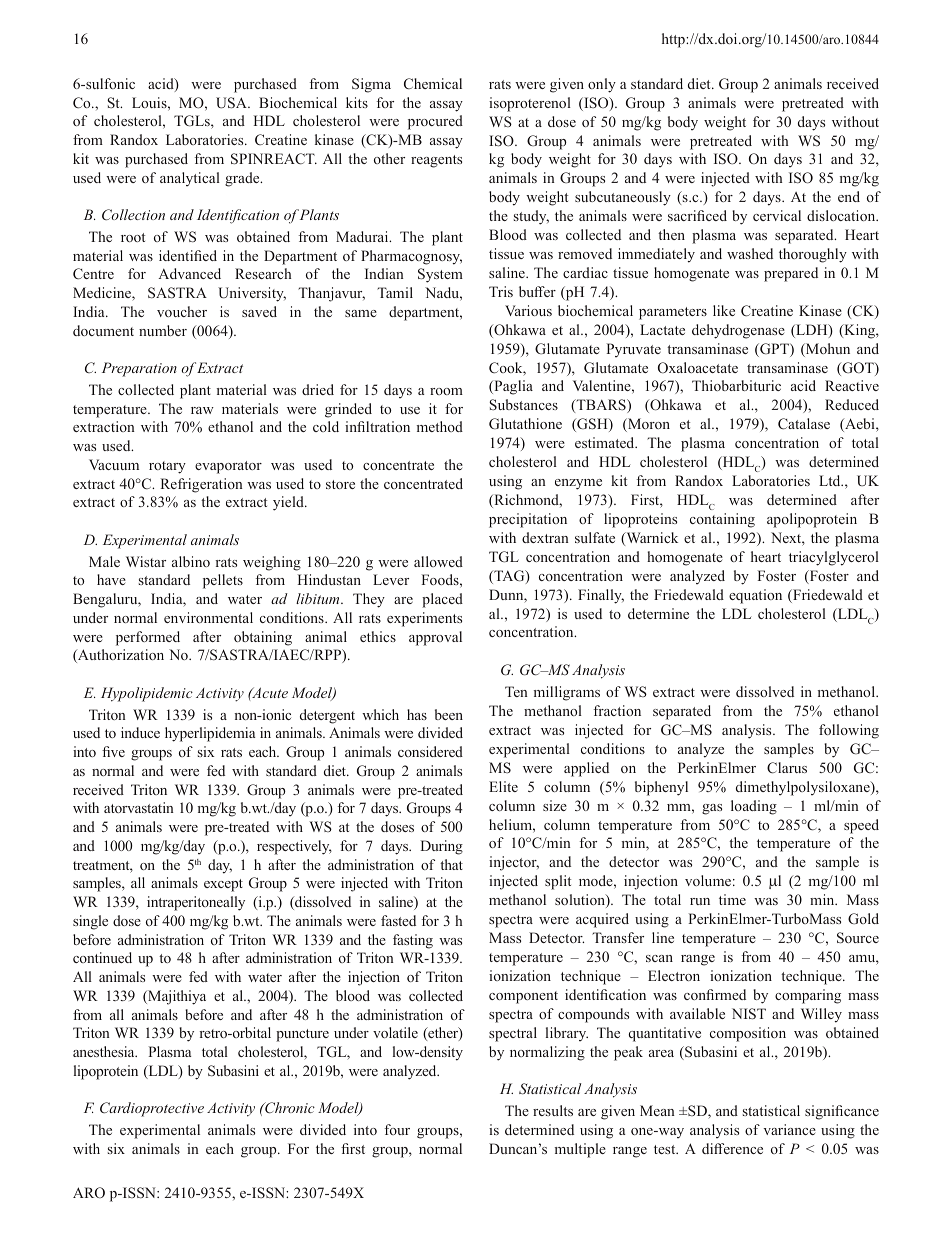 The height and width of the screenshot is (1233, 952). Describe the element at coordinates (152, 1109) in the screenshot. I see `Cardioprotective` at that location.
